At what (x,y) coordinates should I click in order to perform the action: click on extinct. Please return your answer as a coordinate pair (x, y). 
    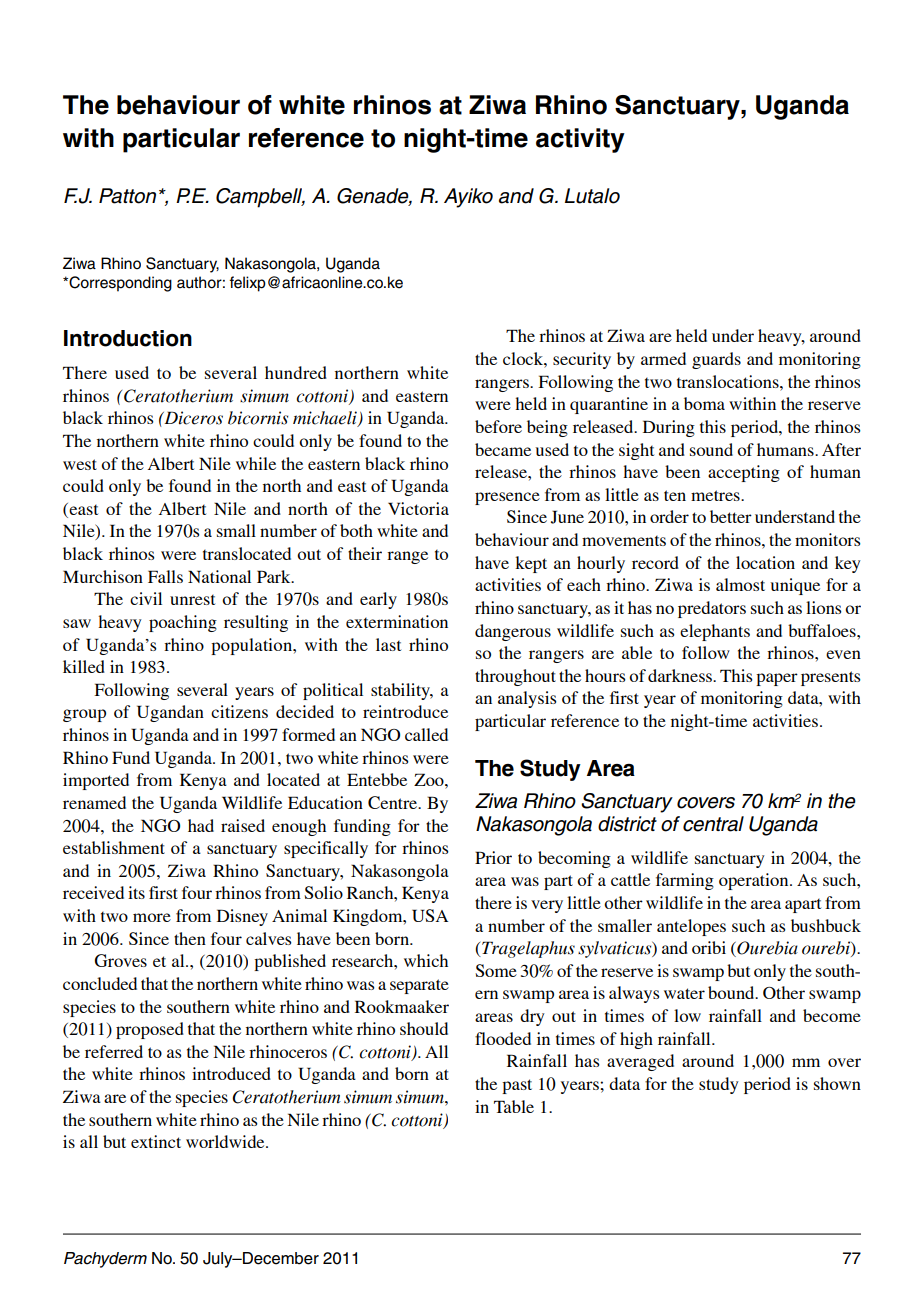
    Looking at the image, I should click on (156, 1141).
